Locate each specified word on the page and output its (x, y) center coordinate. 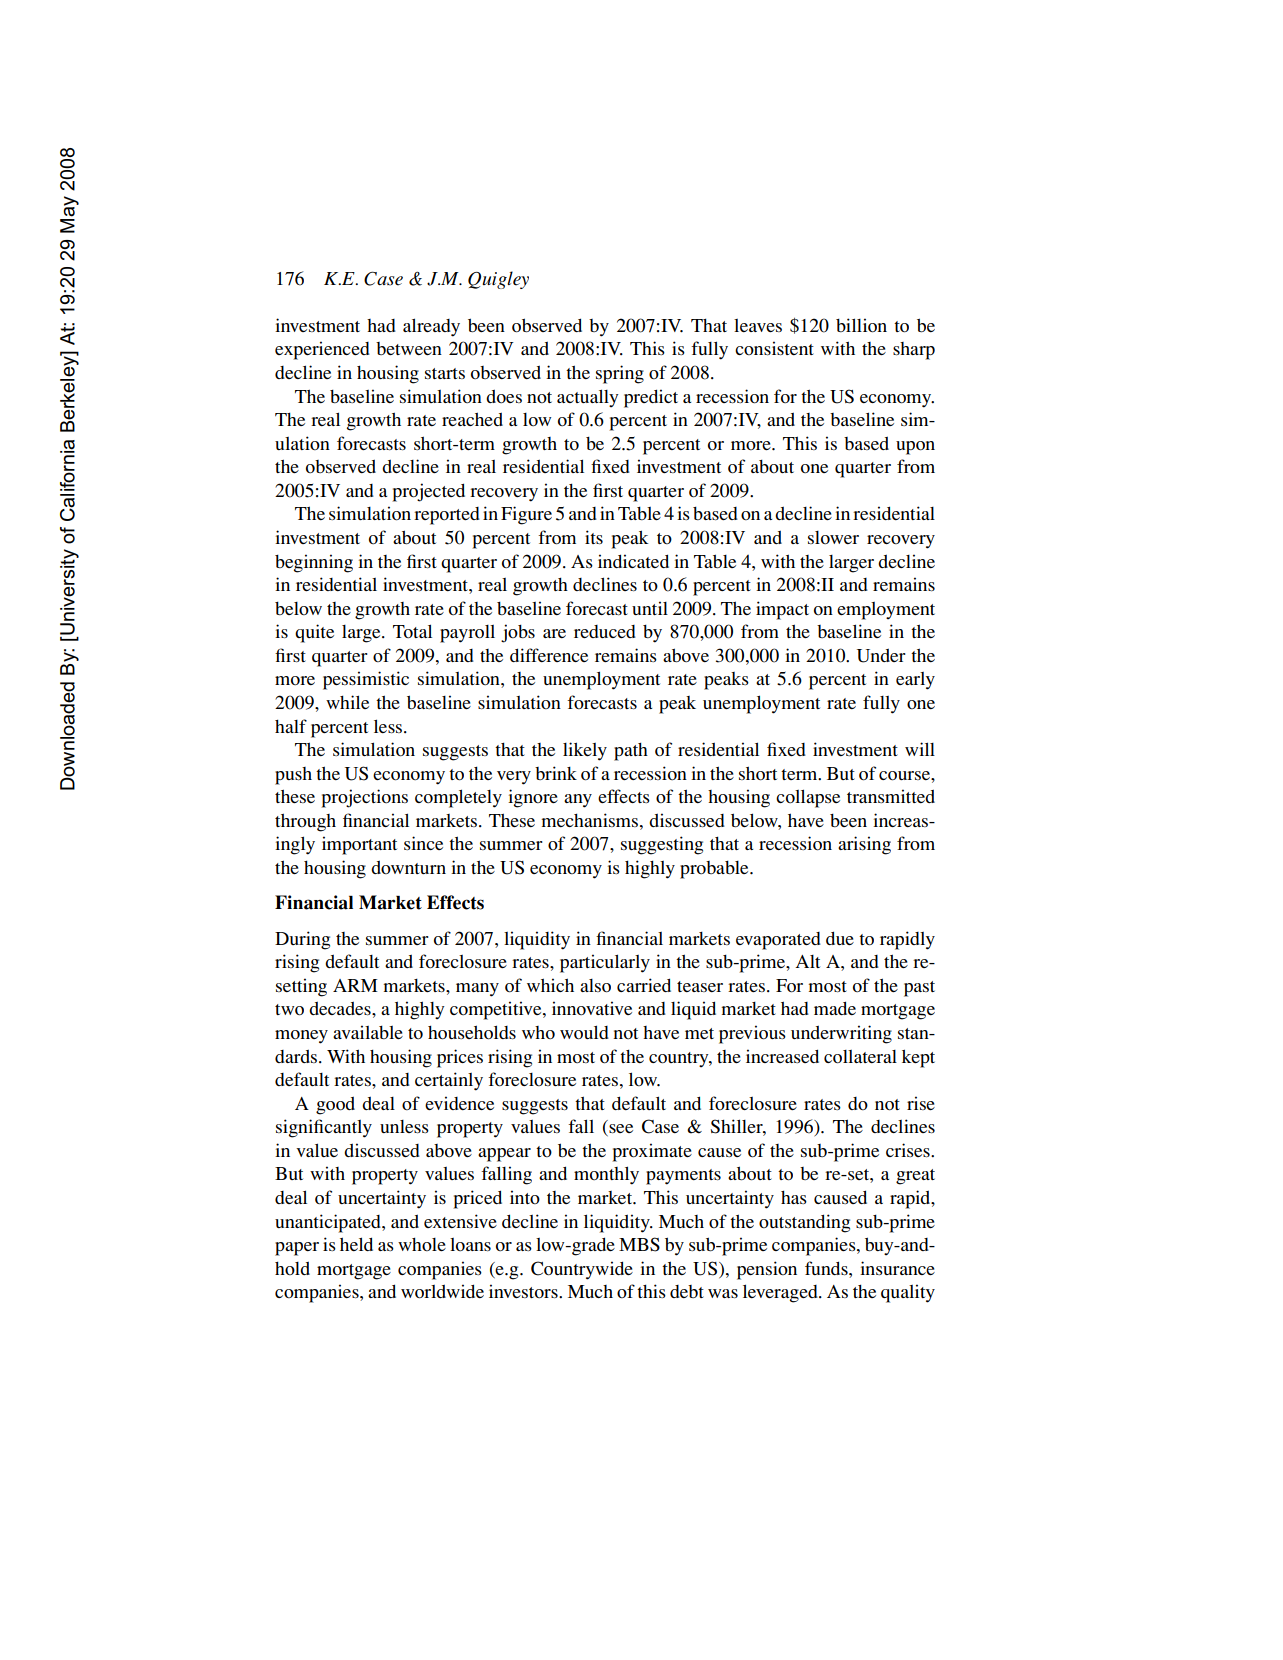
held (356, 1244)
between (409, 348)
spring (620, 374)
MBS (639, 1244)
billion (861, 325)
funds (827, 1268)
